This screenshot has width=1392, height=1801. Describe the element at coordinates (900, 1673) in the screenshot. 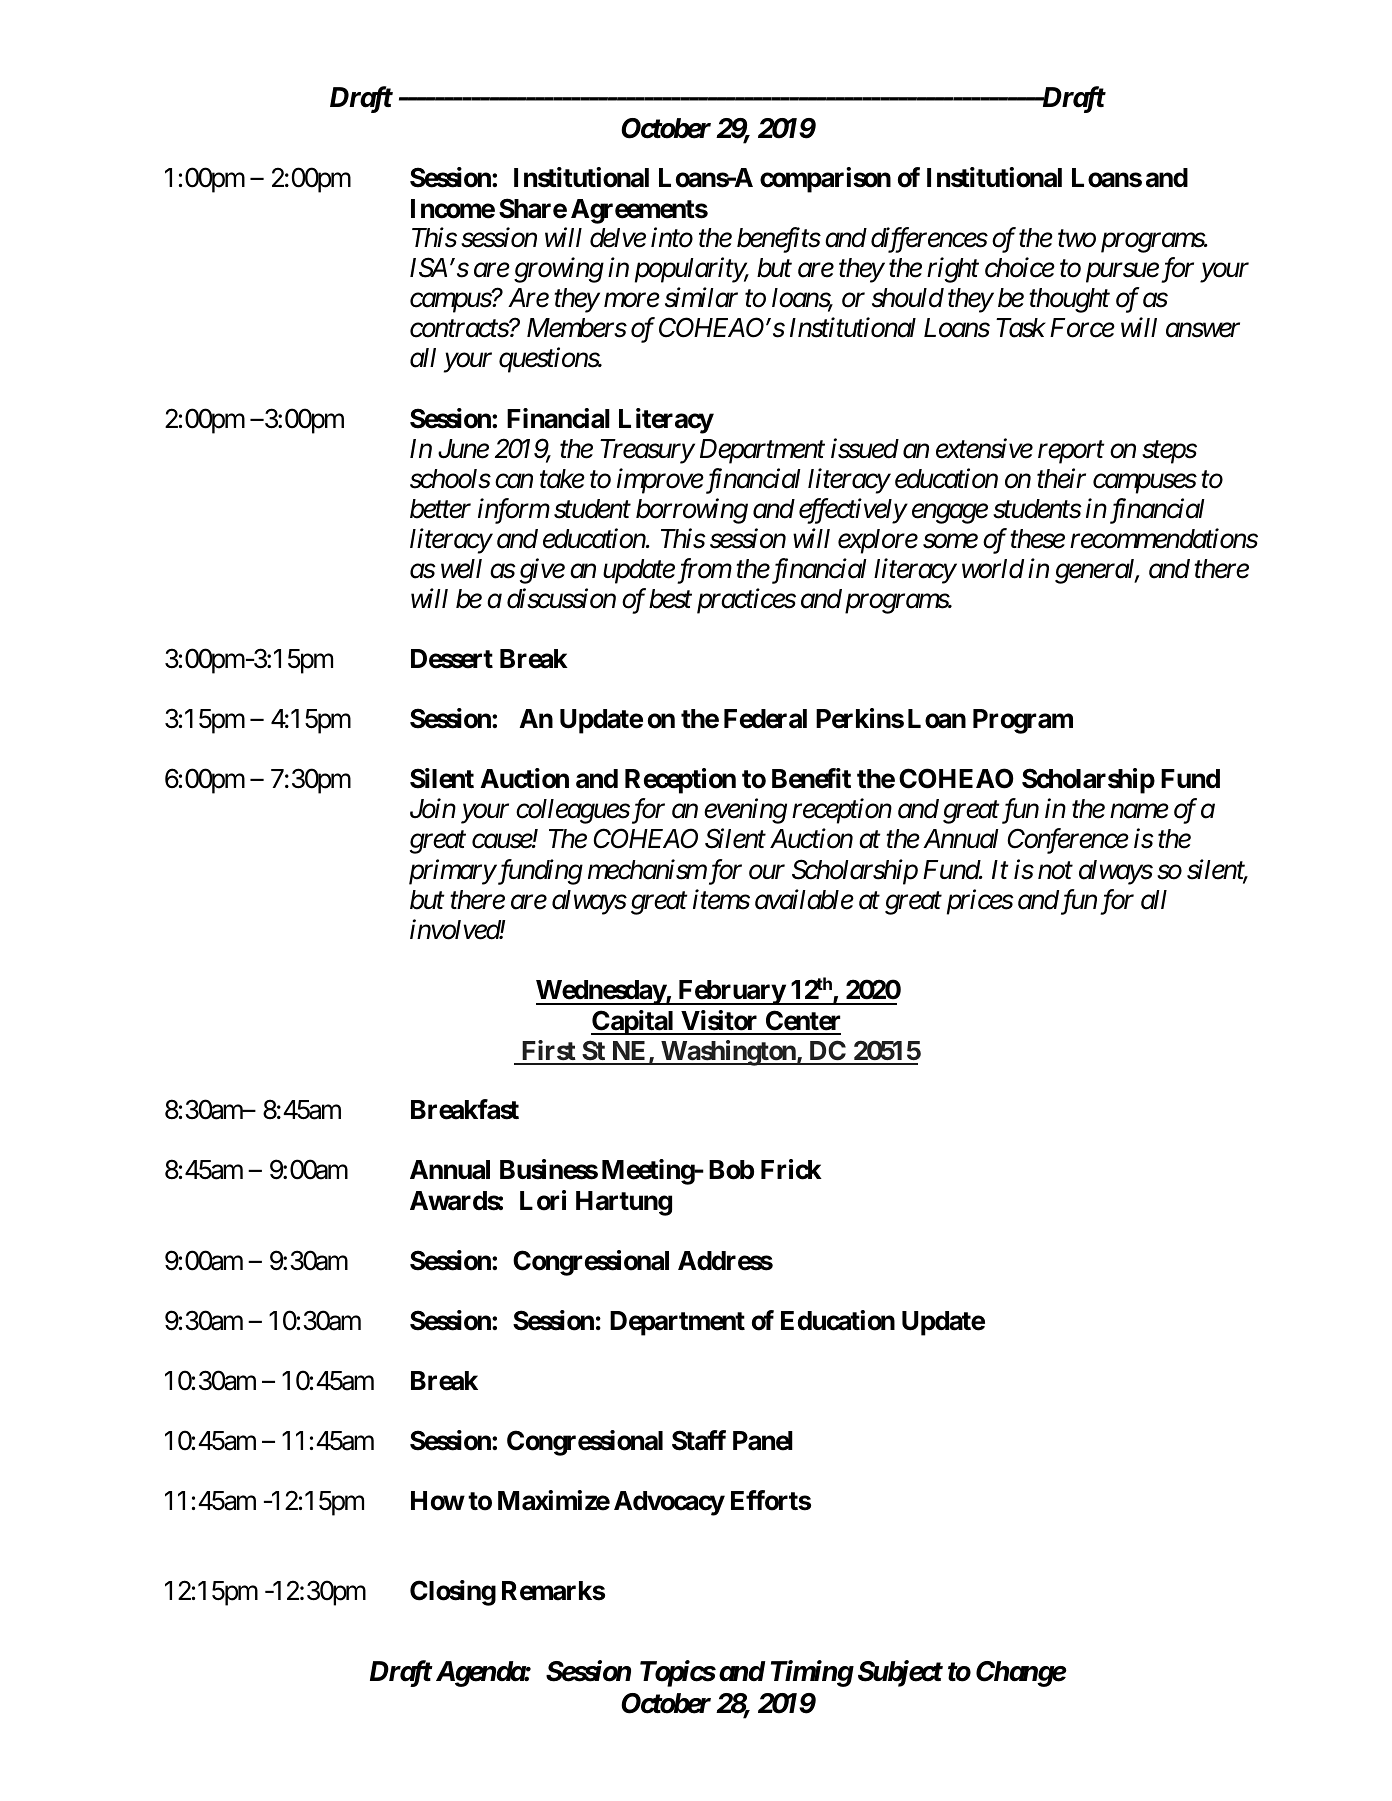

I see `Subject` at that location.
